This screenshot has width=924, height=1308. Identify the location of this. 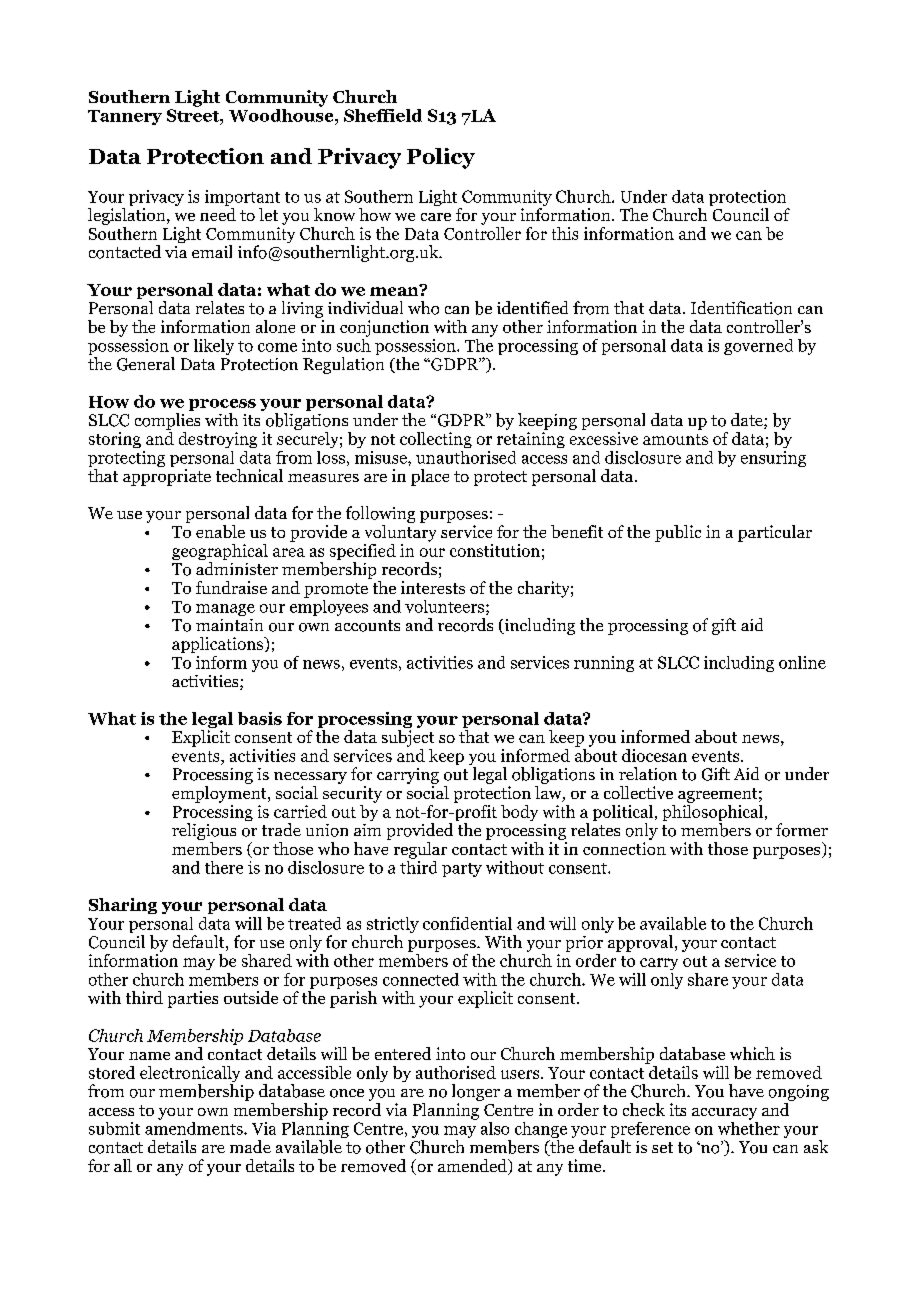
(565, 233).
